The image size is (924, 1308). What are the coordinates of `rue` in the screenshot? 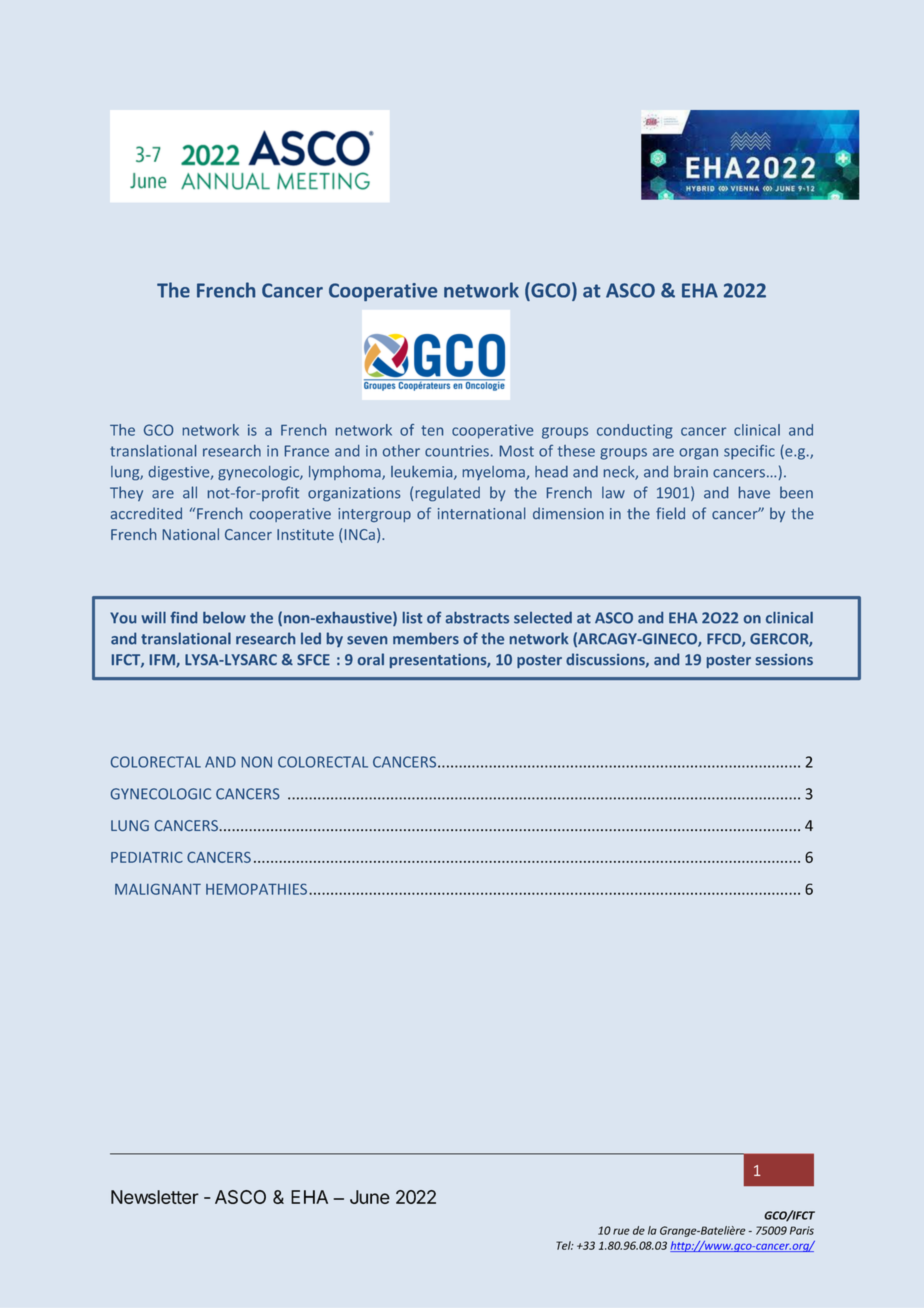 It's located at (621, 1231).
